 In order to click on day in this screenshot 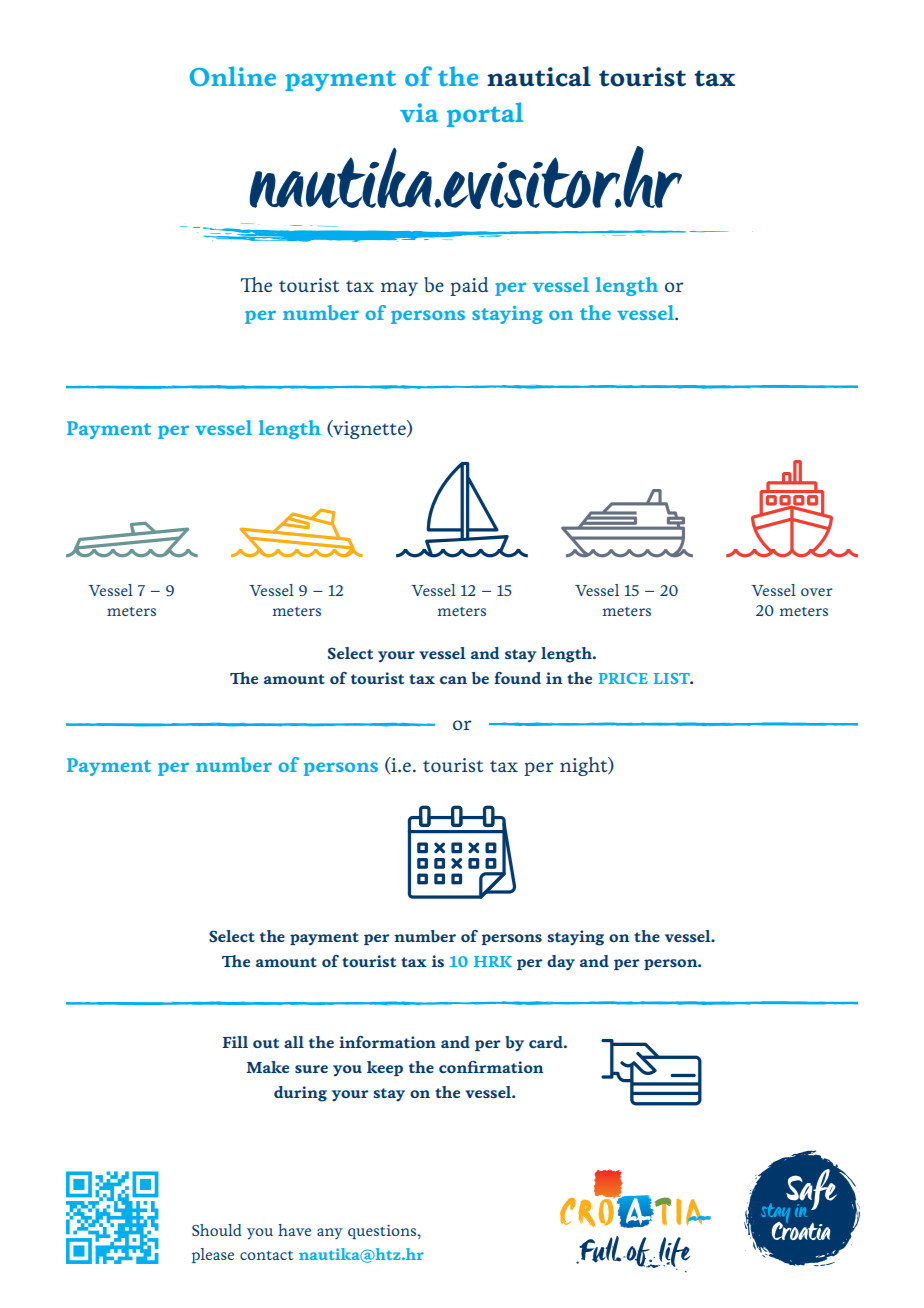, I will do `click(561, 963)`.
